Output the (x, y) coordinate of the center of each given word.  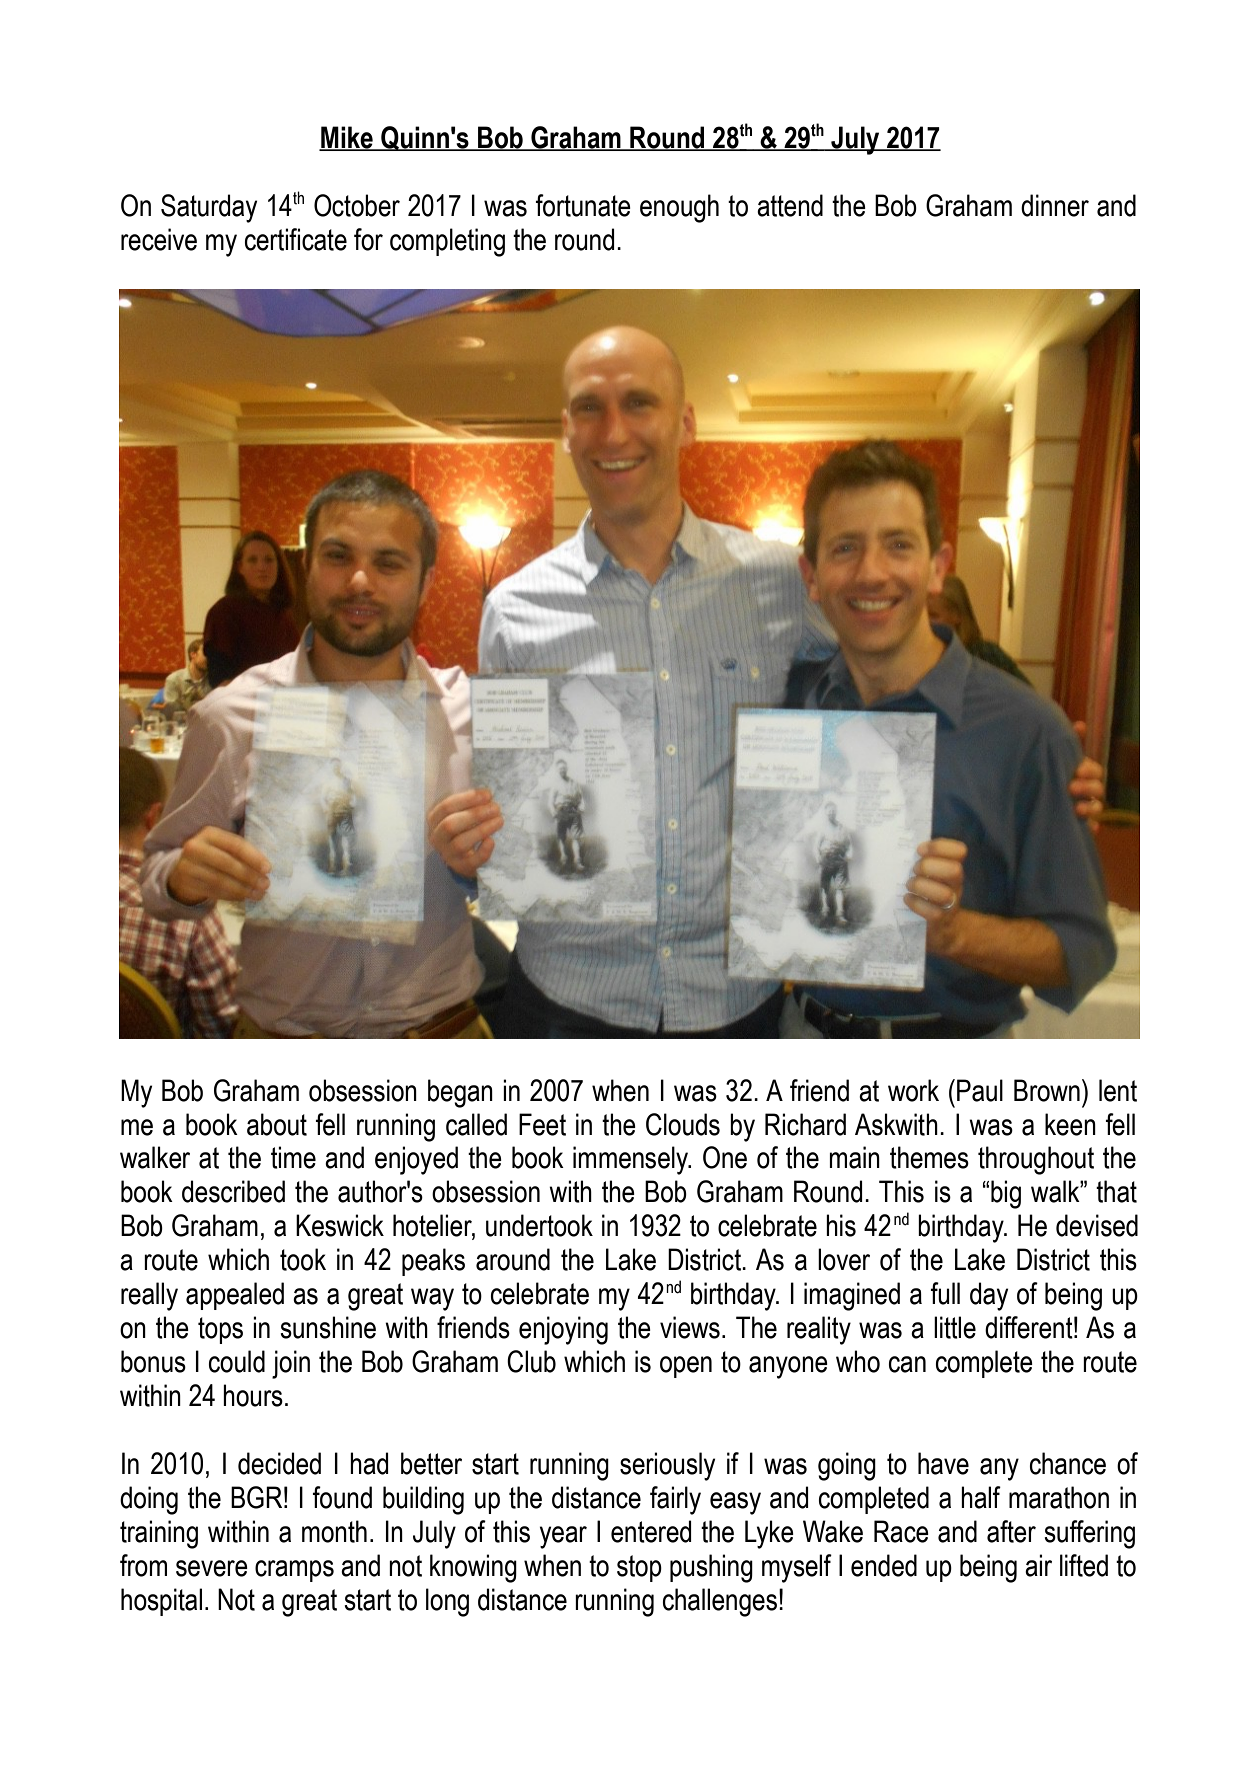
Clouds (683, 1124)
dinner (1055, 205)
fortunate (583, 205)
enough (679, 208)
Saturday (209, 208)
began (460, 1093)
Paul (980, 1090)
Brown (1047, 1090)
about (277, 1124)
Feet (542, 1124)
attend (790, 205)
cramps (294, 1571)
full (945, 1293)
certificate (296, 239)
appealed (235, 1296)
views (690, 1327)
